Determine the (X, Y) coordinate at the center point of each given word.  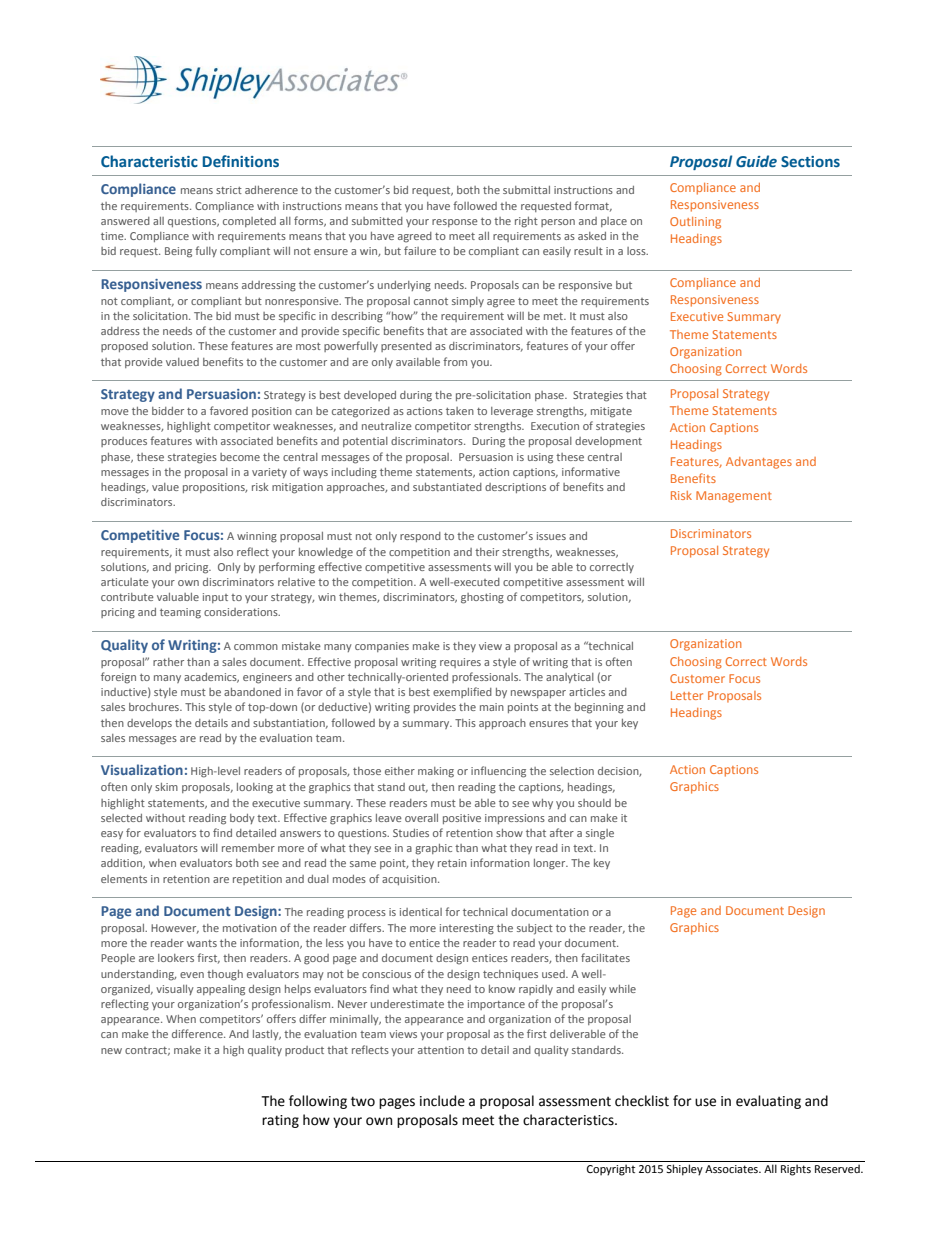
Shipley (684, 1170)
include (442, 1101)
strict (229, 190)
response (455, 223)
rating (280, 1121)
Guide (756, 161)
